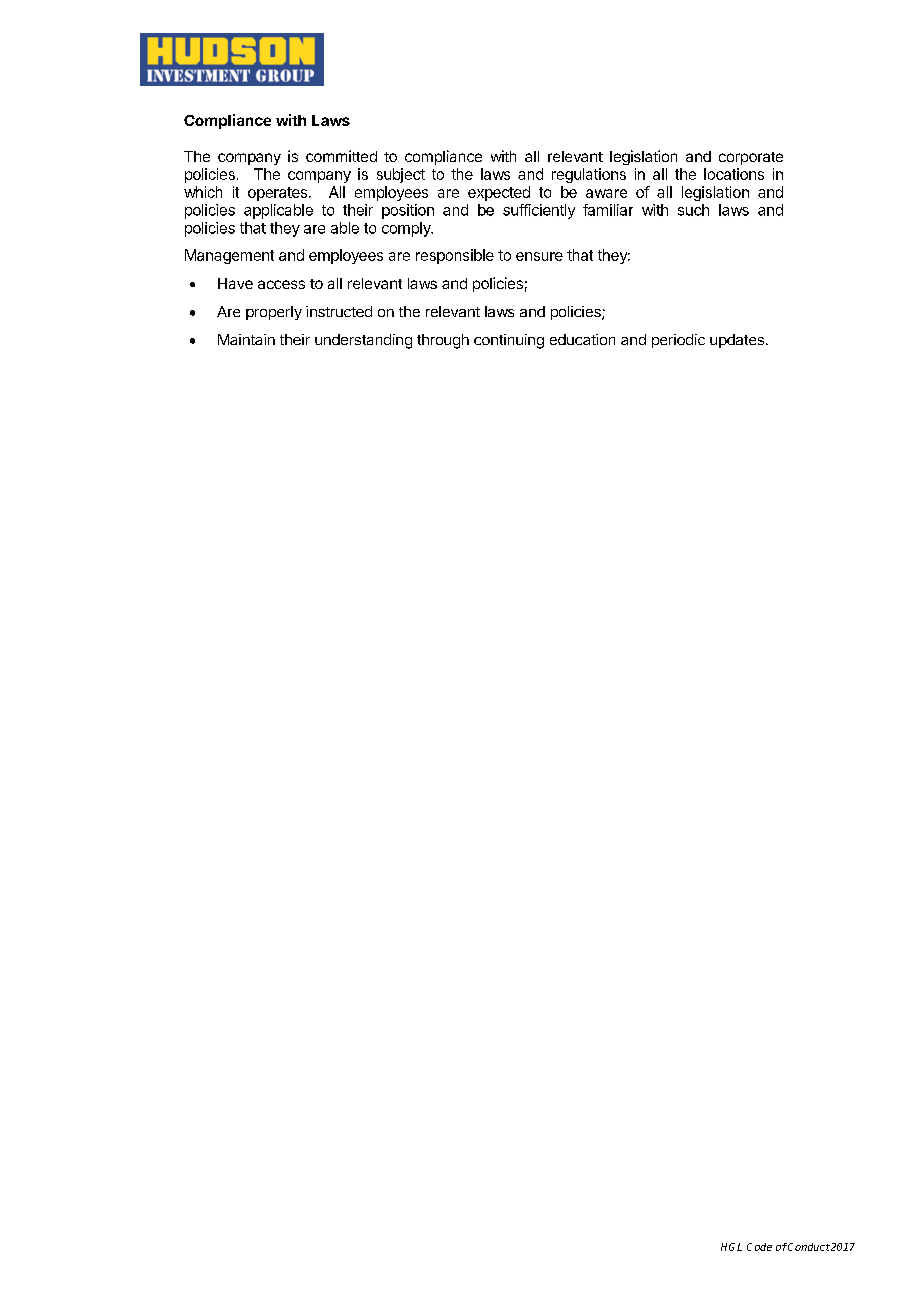 This screenshot has height=1308, width=924. What do you see at coordinates (737, 341) in the screenshot?
I see `updates` at bounding box center [737, 341].
